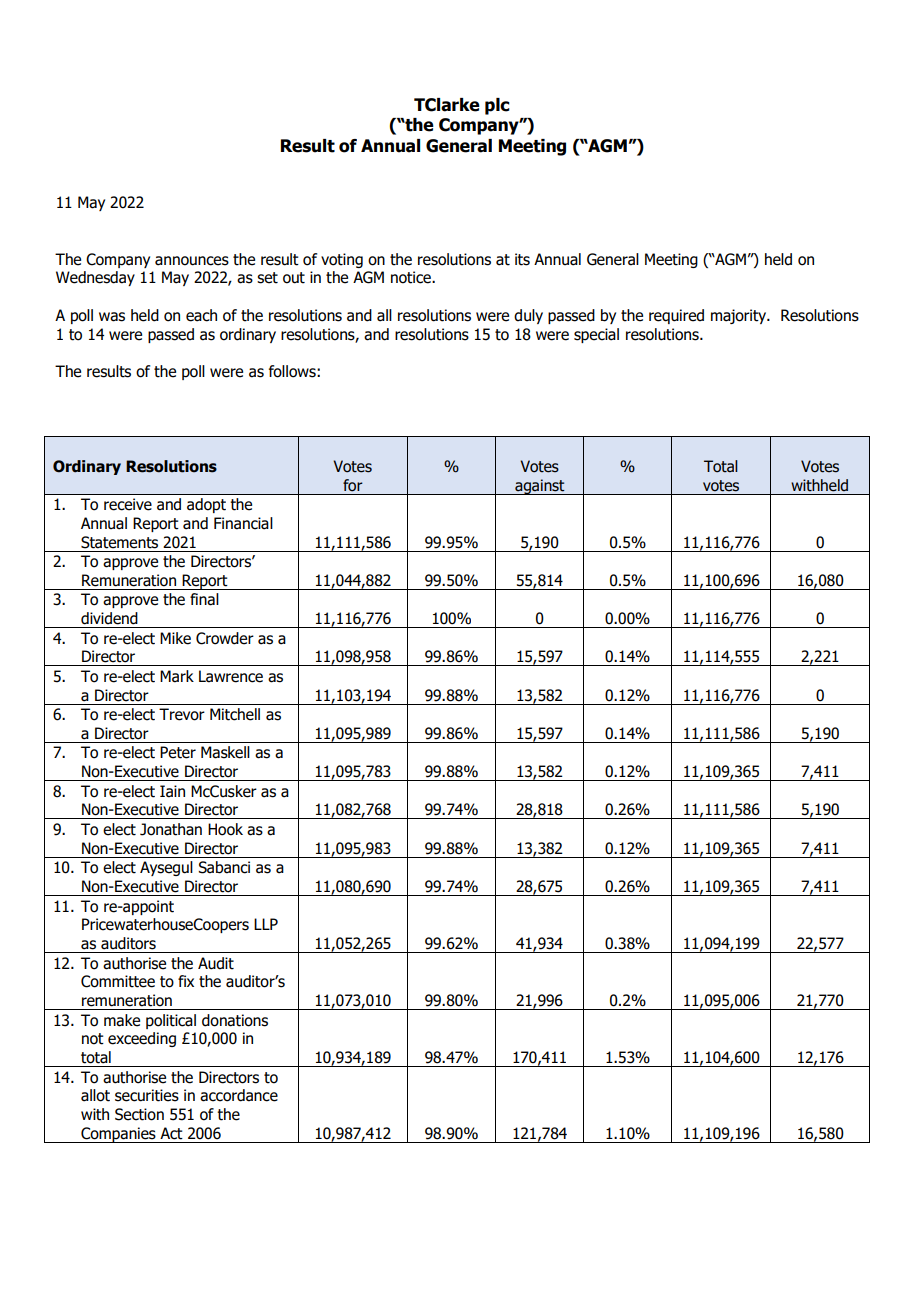 This image has height=1308, width=924. Describe the element at coordinates (175, 638) in the image. I see `Mike` at that location.
